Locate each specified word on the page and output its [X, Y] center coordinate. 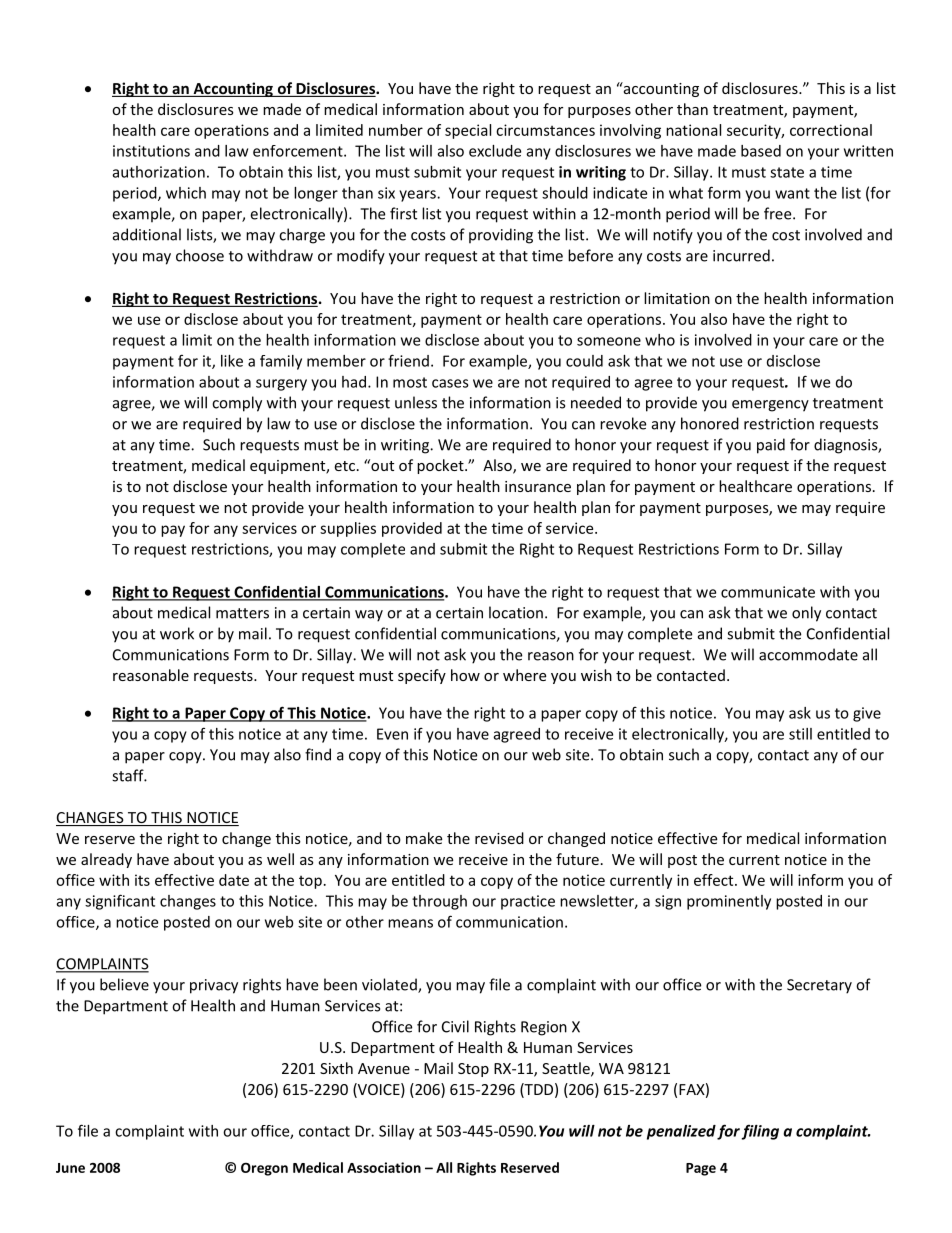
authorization [159, 172]
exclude [495, 151]
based [761, 151]
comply [237, 404]
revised [499, 838]
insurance [538, 486]
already [106, 860]
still [800, 734]
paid [771, 446]
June [70, 1168]
